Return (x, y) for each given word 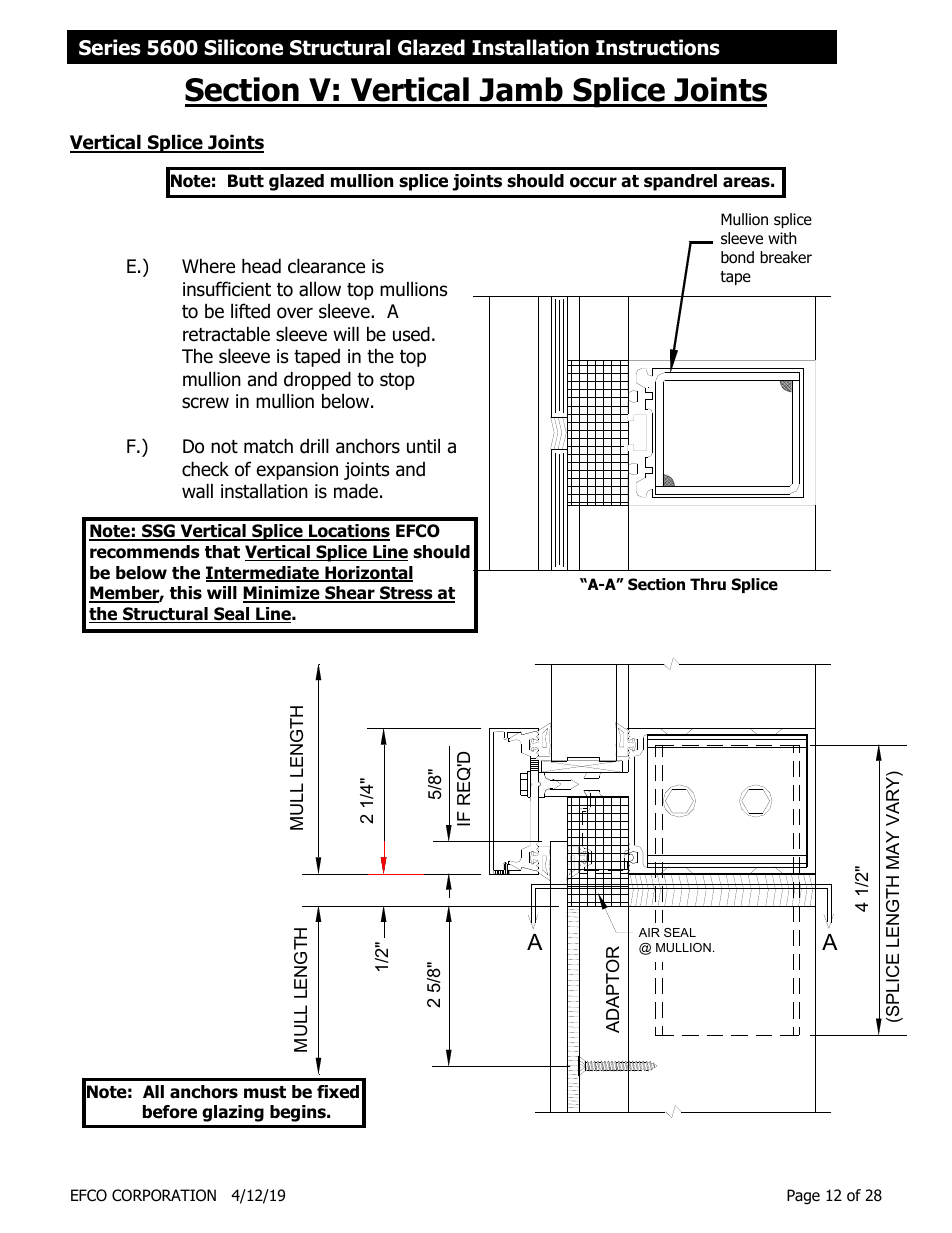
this (186, 593)
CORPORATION (164, 1195)
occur (593, 182)
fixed (338, 1092)
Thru (708, 584)
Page (803, 1197)
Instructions (658, 47)
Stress (406, 594)
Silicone (243, 47)
